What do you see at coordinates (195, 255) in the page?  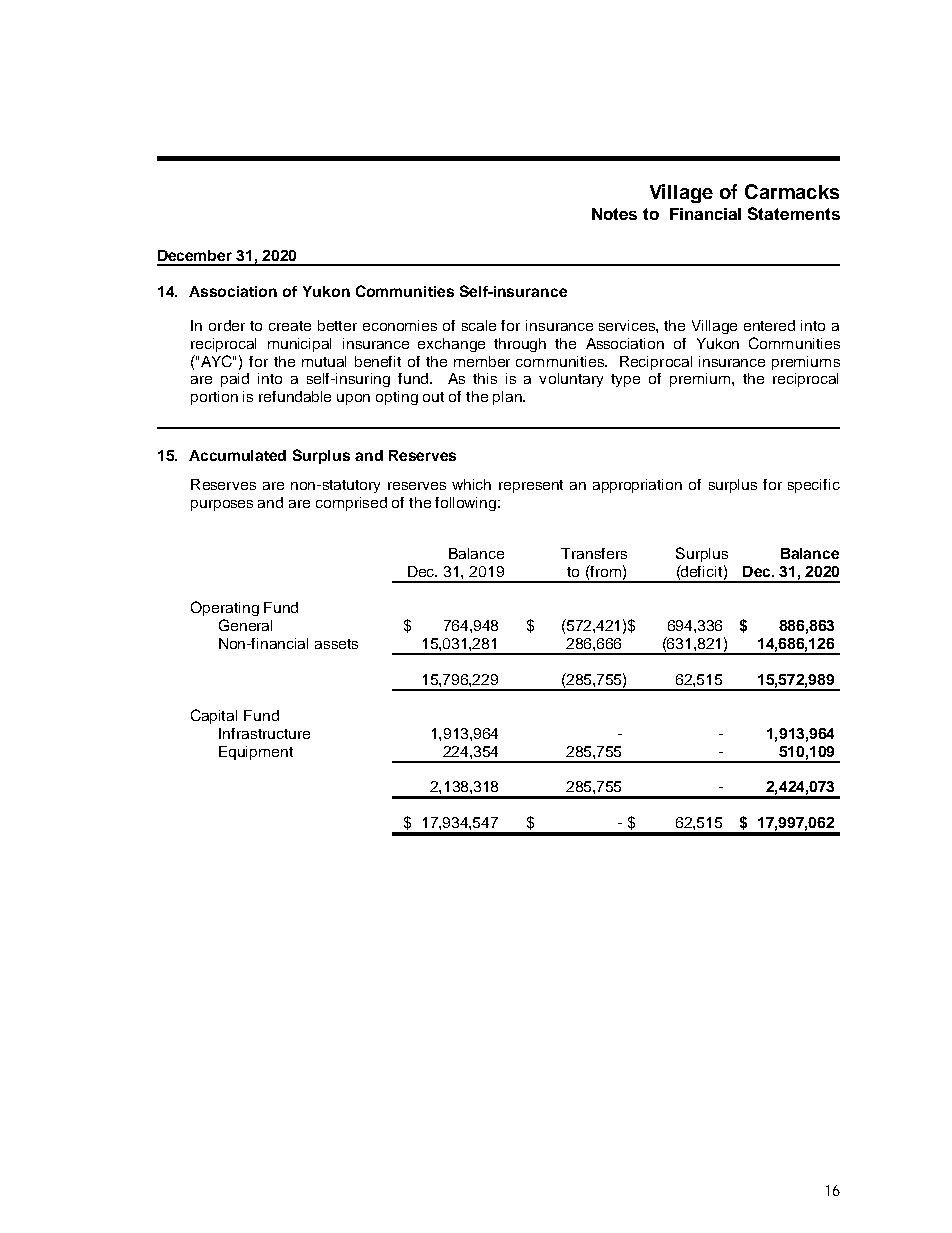 I see `December` at bounding box center [195, 255].
